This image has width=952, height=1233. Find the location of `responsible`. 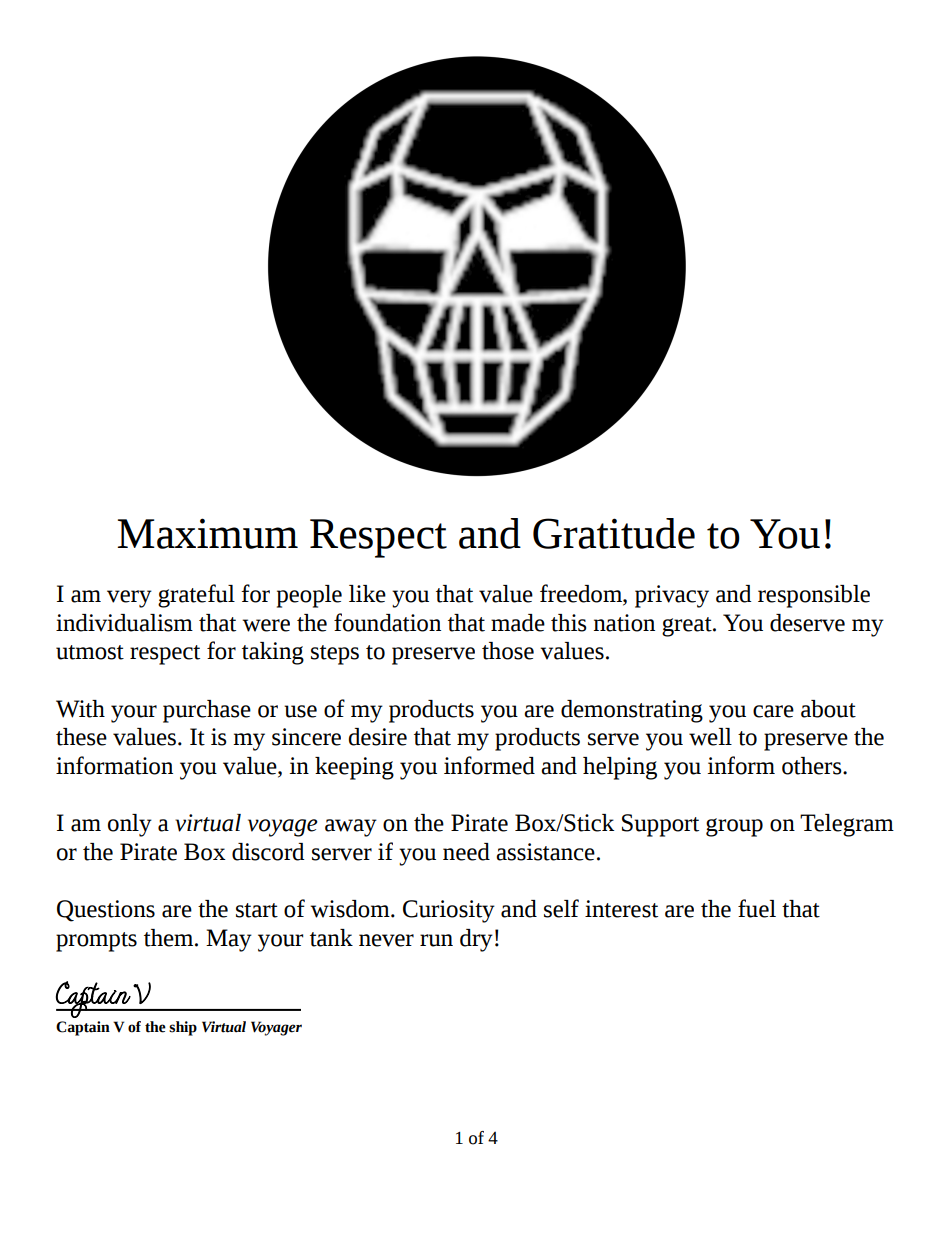

responsible is located at coordinates (814, 596).
